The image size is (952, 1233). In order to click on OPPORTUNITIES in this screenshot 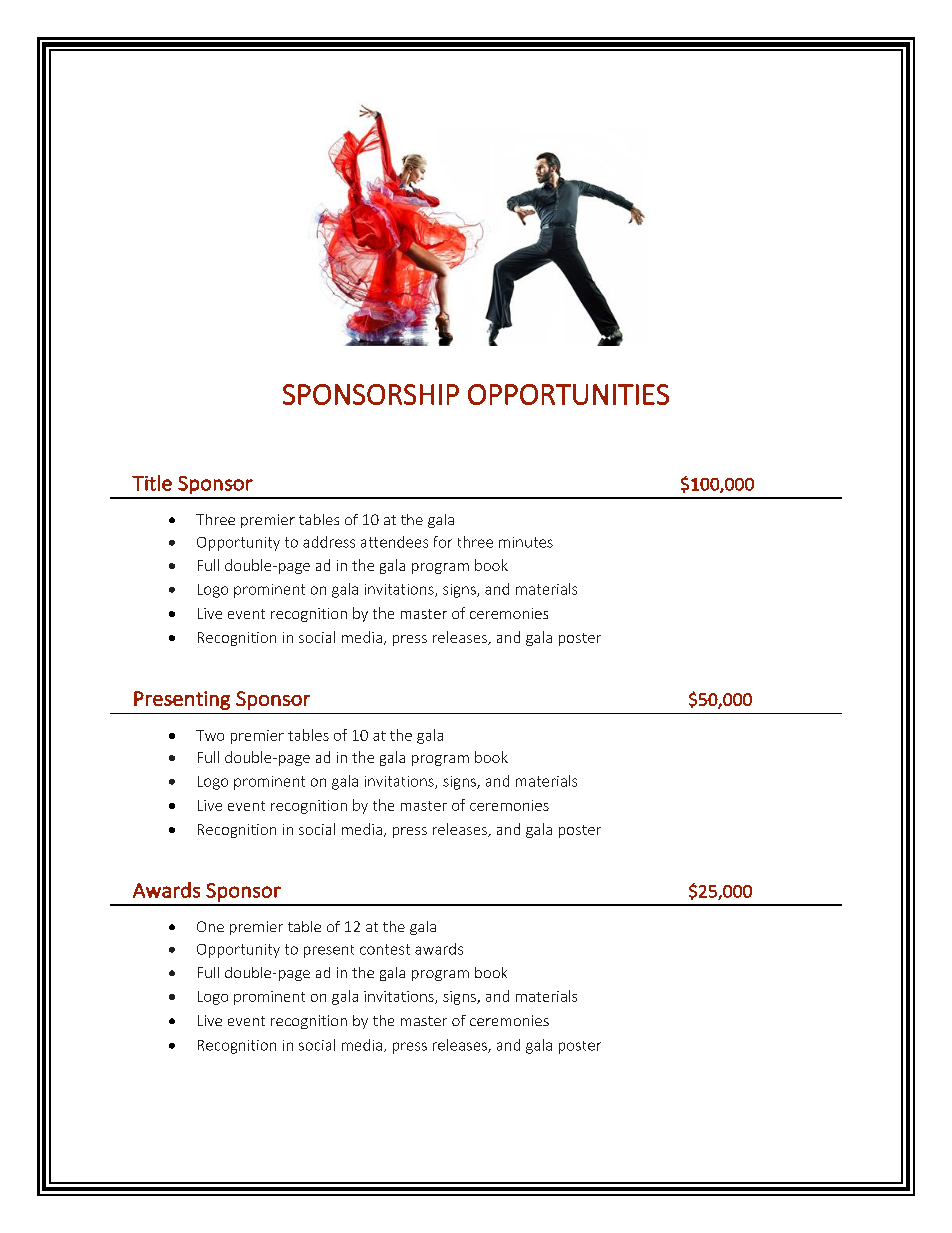, I will do `click(568, 394)`.
